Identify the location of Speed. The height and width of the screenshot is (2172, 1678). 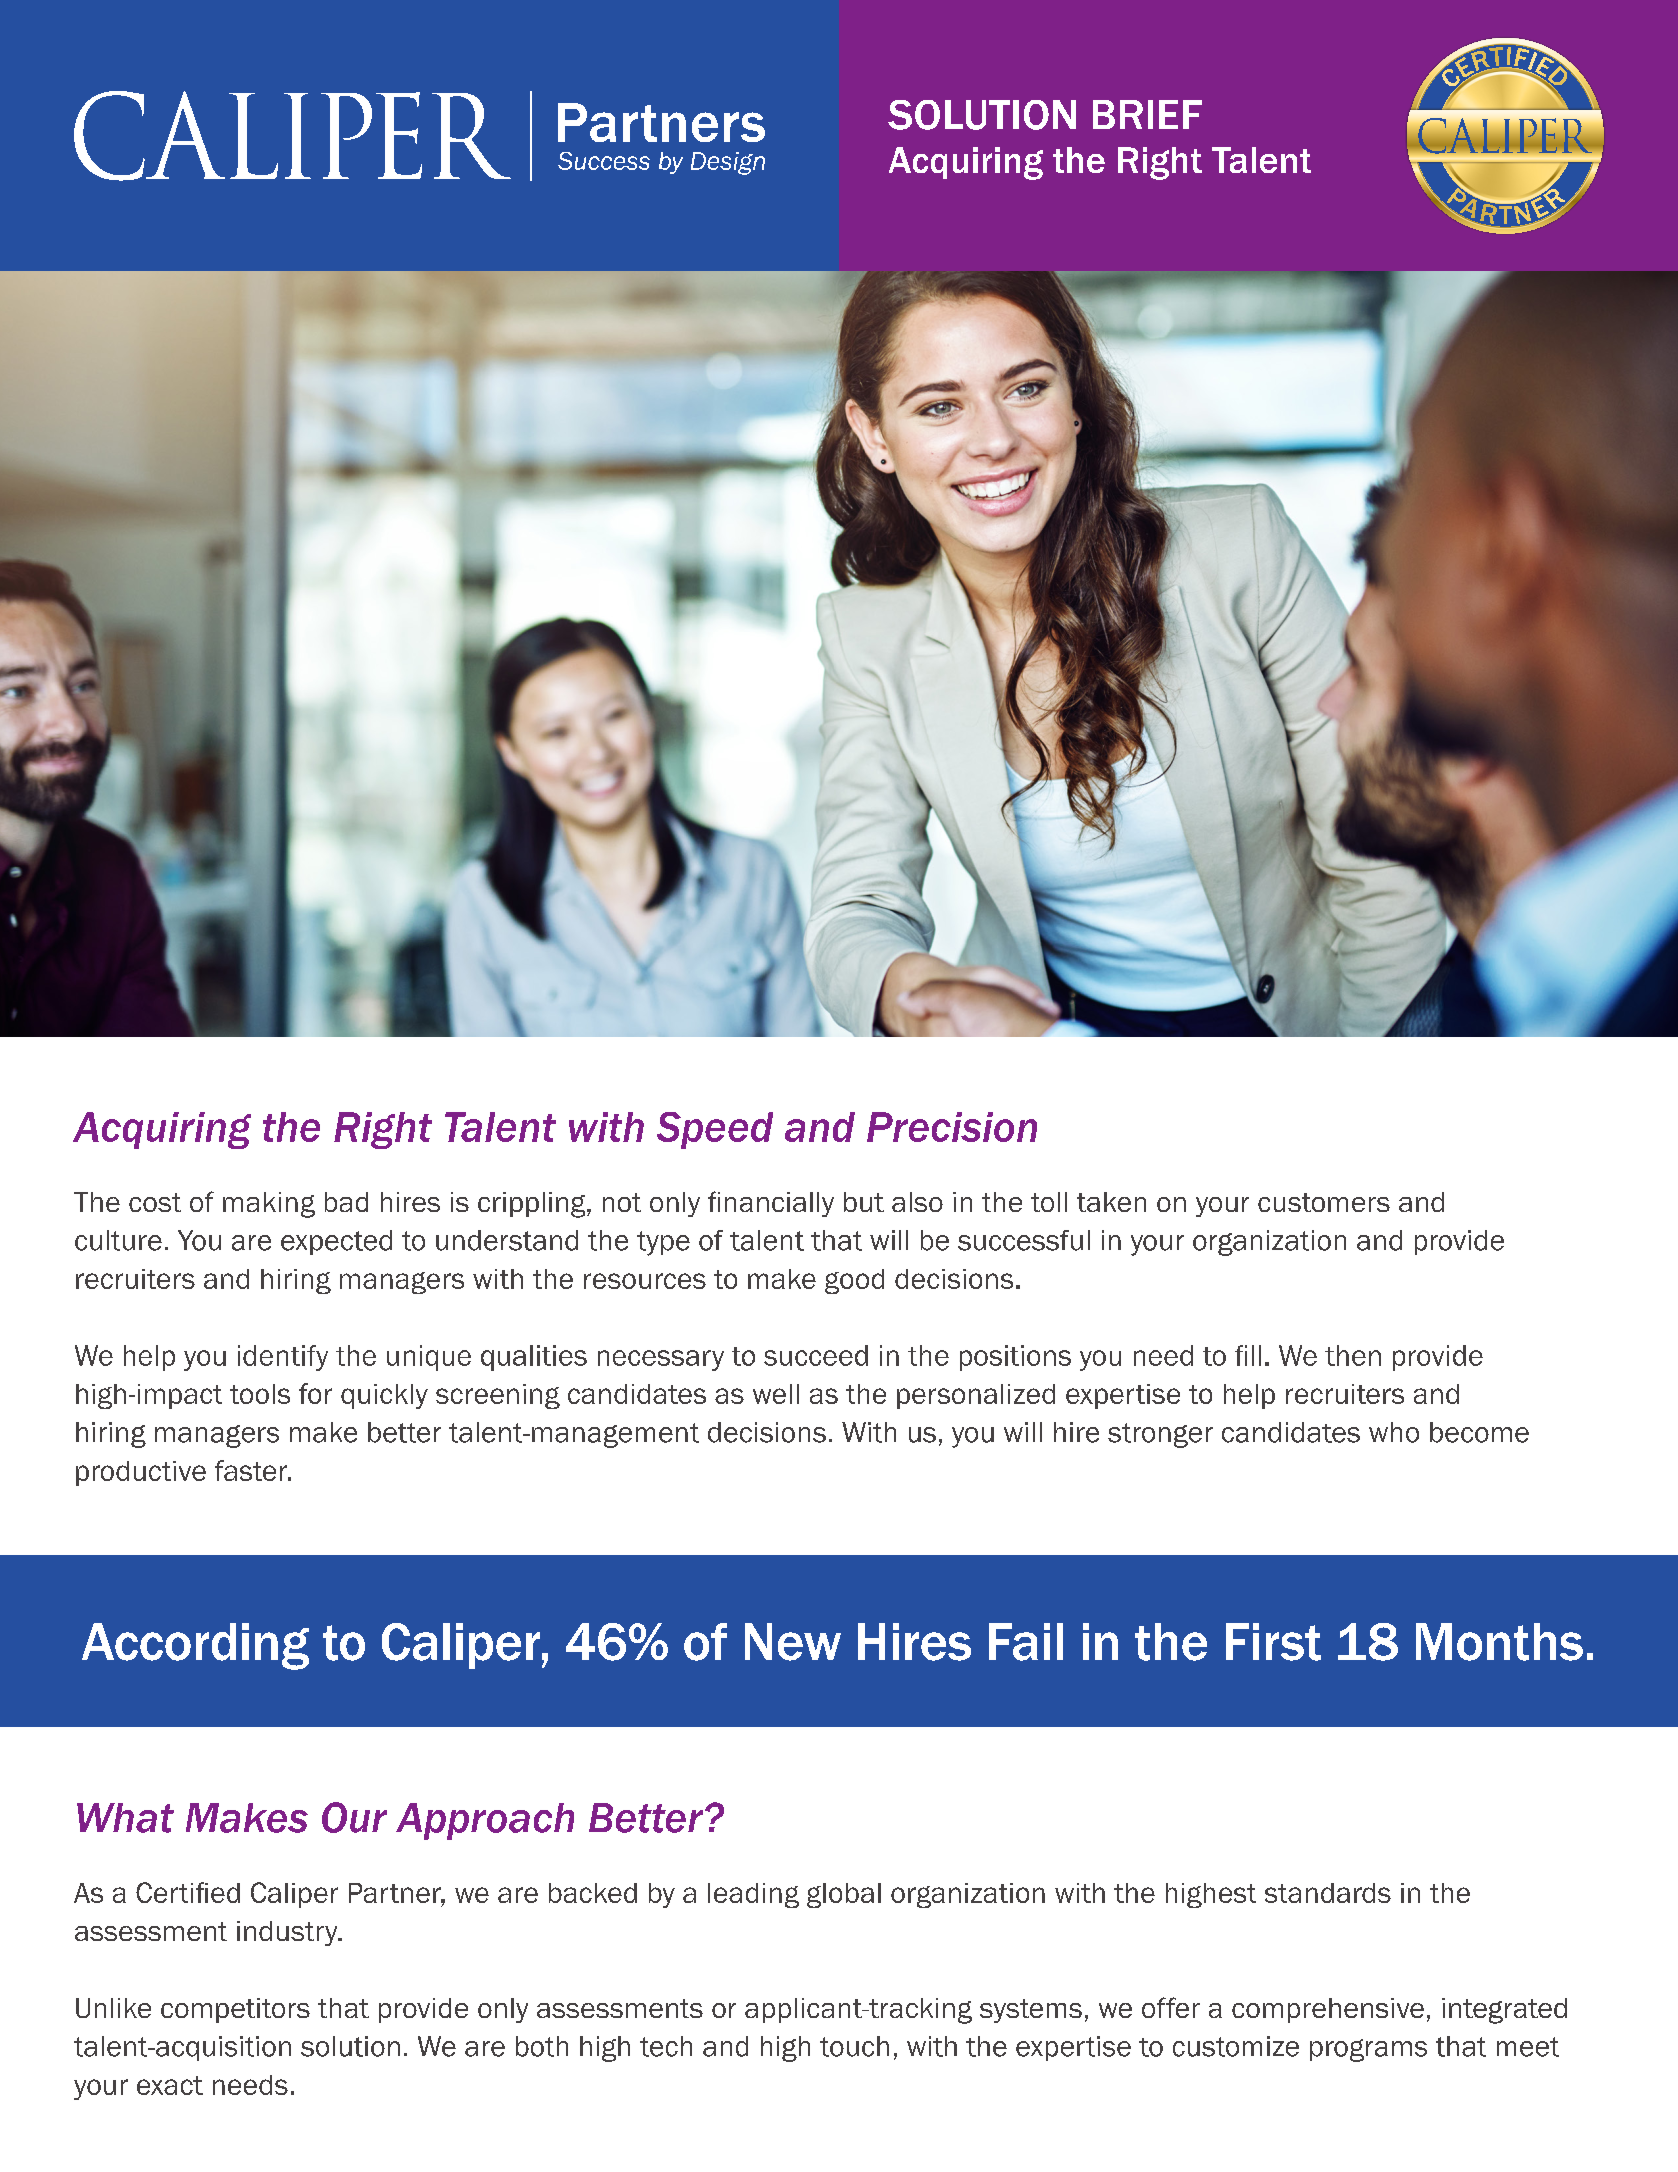
(715, 1130).
